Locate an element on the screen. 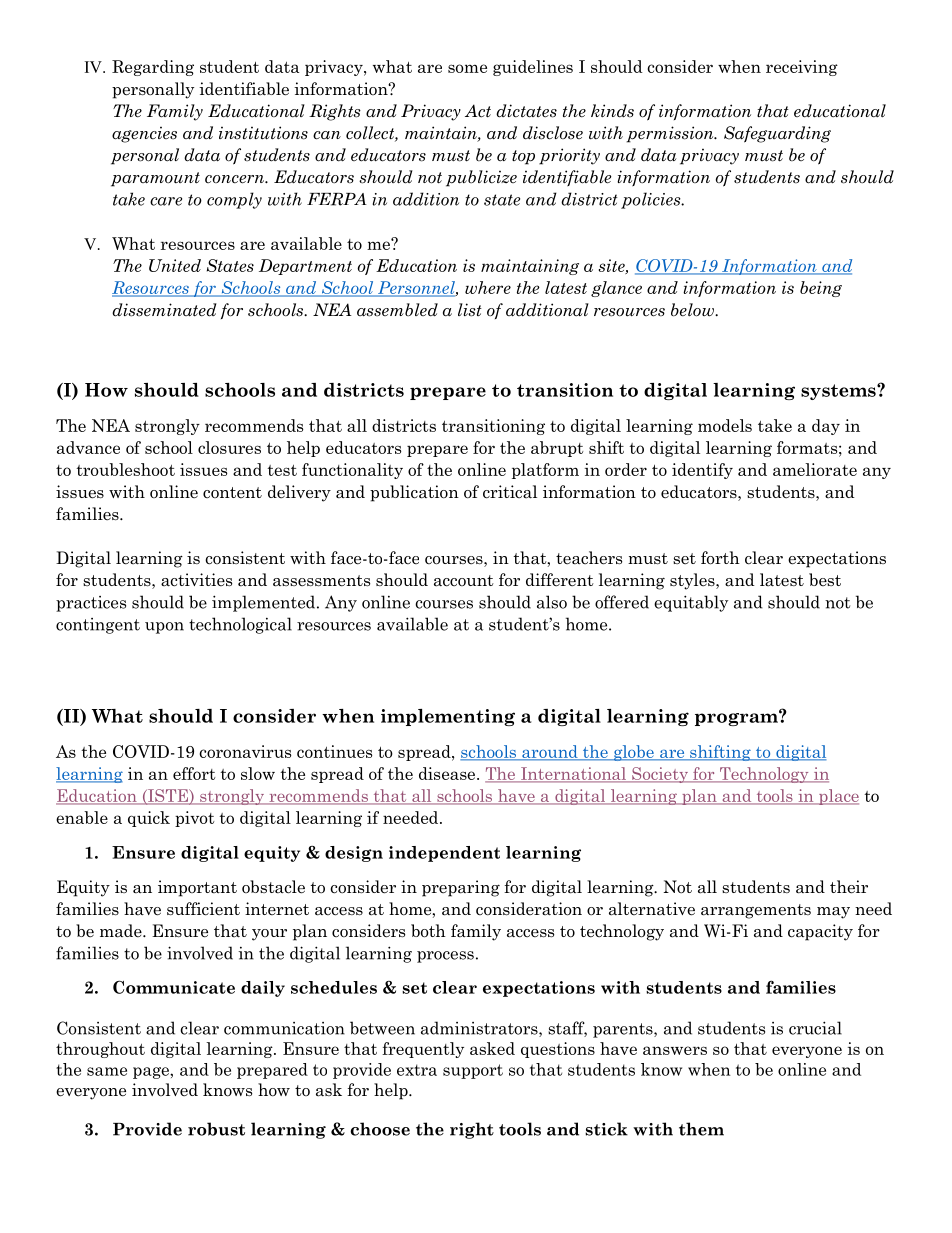 The image size is (952, 1233). disseminated is located at coordinates (164, 310).
